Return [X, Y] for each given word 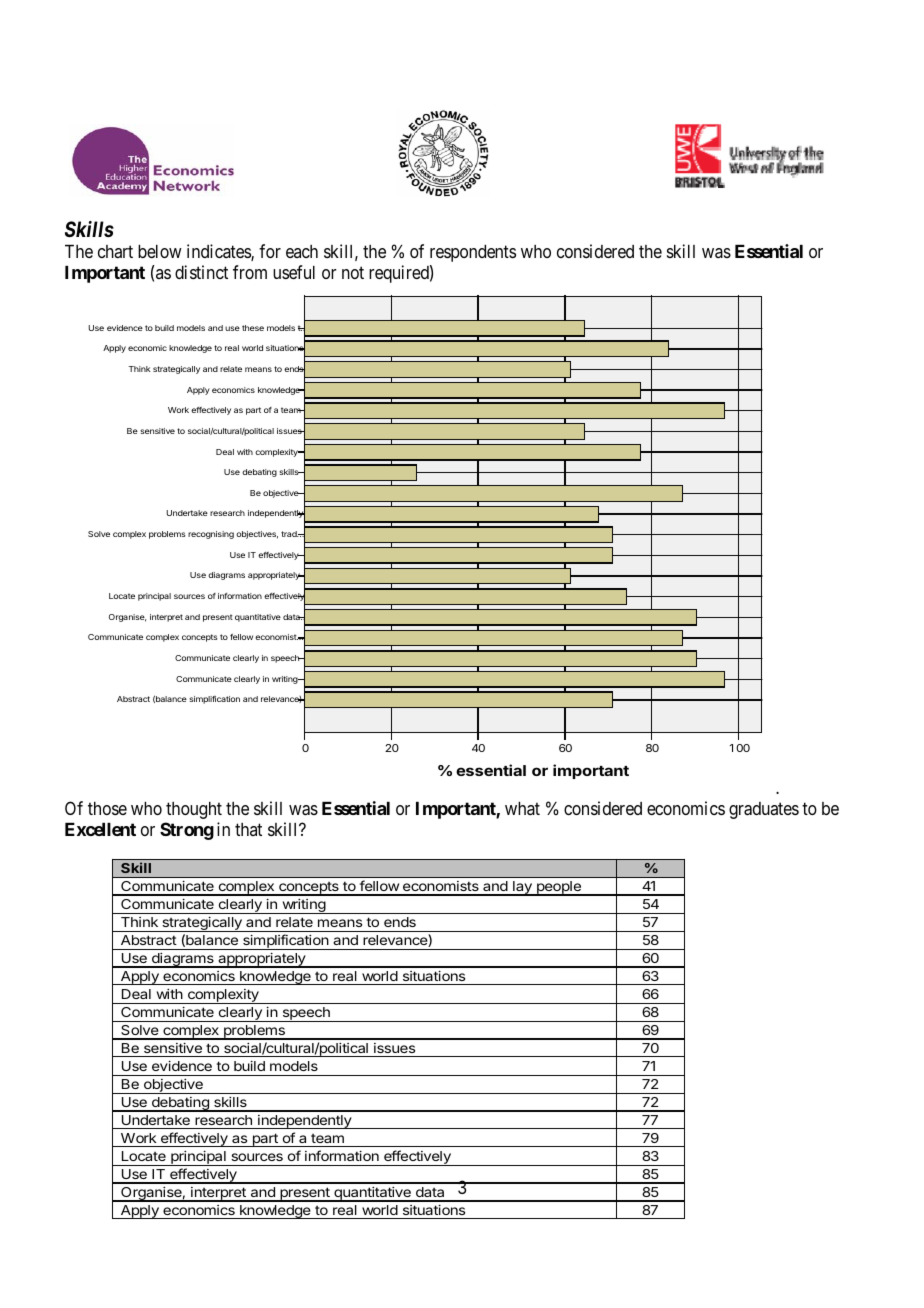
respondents [473, 253]
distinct [201, 272]
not [353, 272]
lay [522, 888]
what [522, 808]
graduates [764, 810]
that [248, 829]
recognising [211, 535]
